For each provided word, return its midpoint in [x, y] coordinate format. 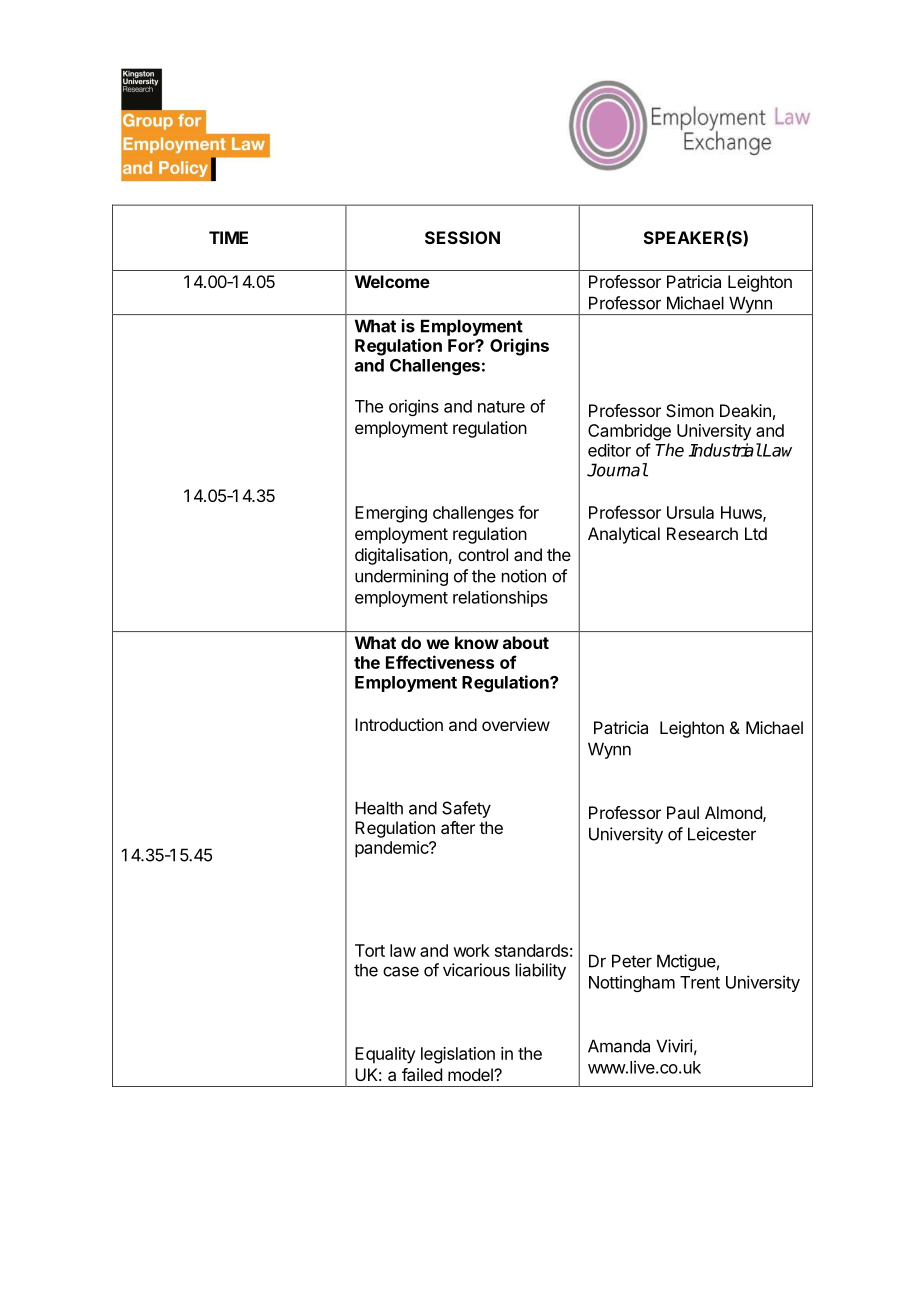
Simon [690, 410]
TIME [228, 237]
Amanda [619, 1046]
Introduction [399, 724]
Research [702, 533]
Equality [385, 1055]
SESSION [462, 237]
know [477, 642]
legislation [458, 1055]
